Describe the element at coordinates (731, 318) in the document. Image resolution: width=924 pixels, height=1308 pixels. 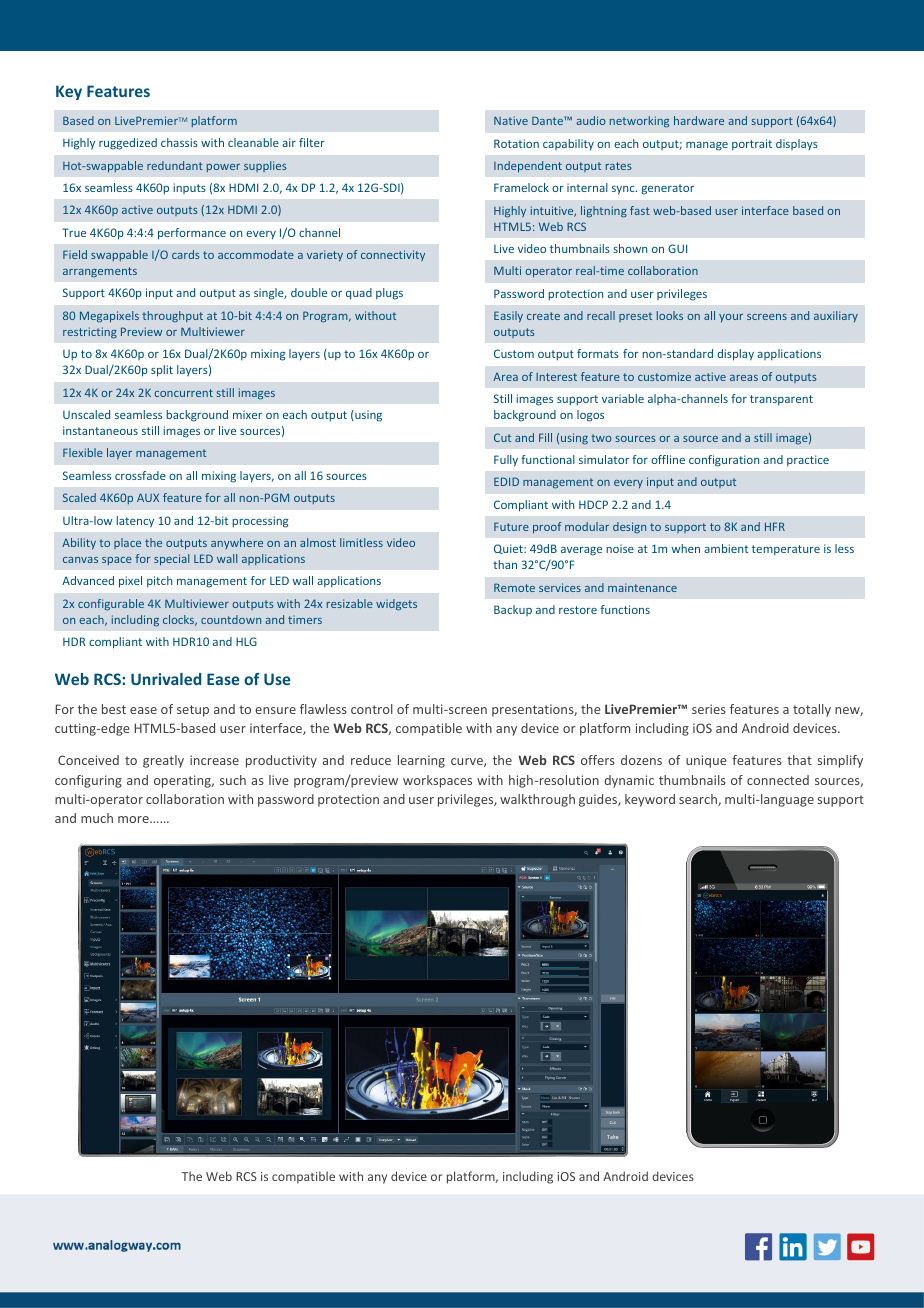
I see `your` at that location.
